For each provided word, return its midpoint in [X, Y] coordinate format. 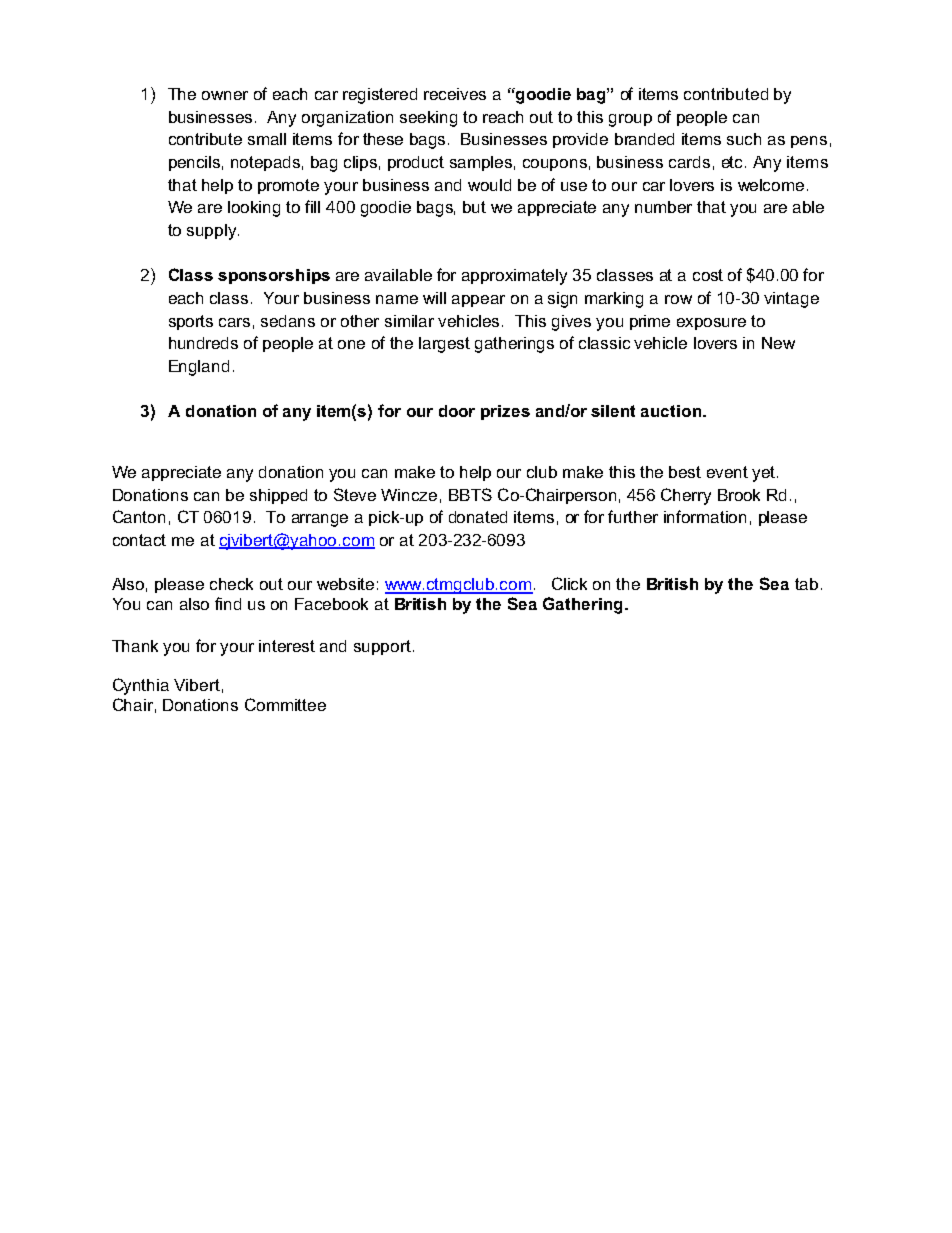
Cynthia [141, 686]
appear [478, 301]
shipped [278, 496]
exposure [711, 324]
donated [478, 517]
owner [225, 95]
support [382, 647]
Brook [739, 495]
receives [455, 94]
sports [191, 322]
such [744, 139]
